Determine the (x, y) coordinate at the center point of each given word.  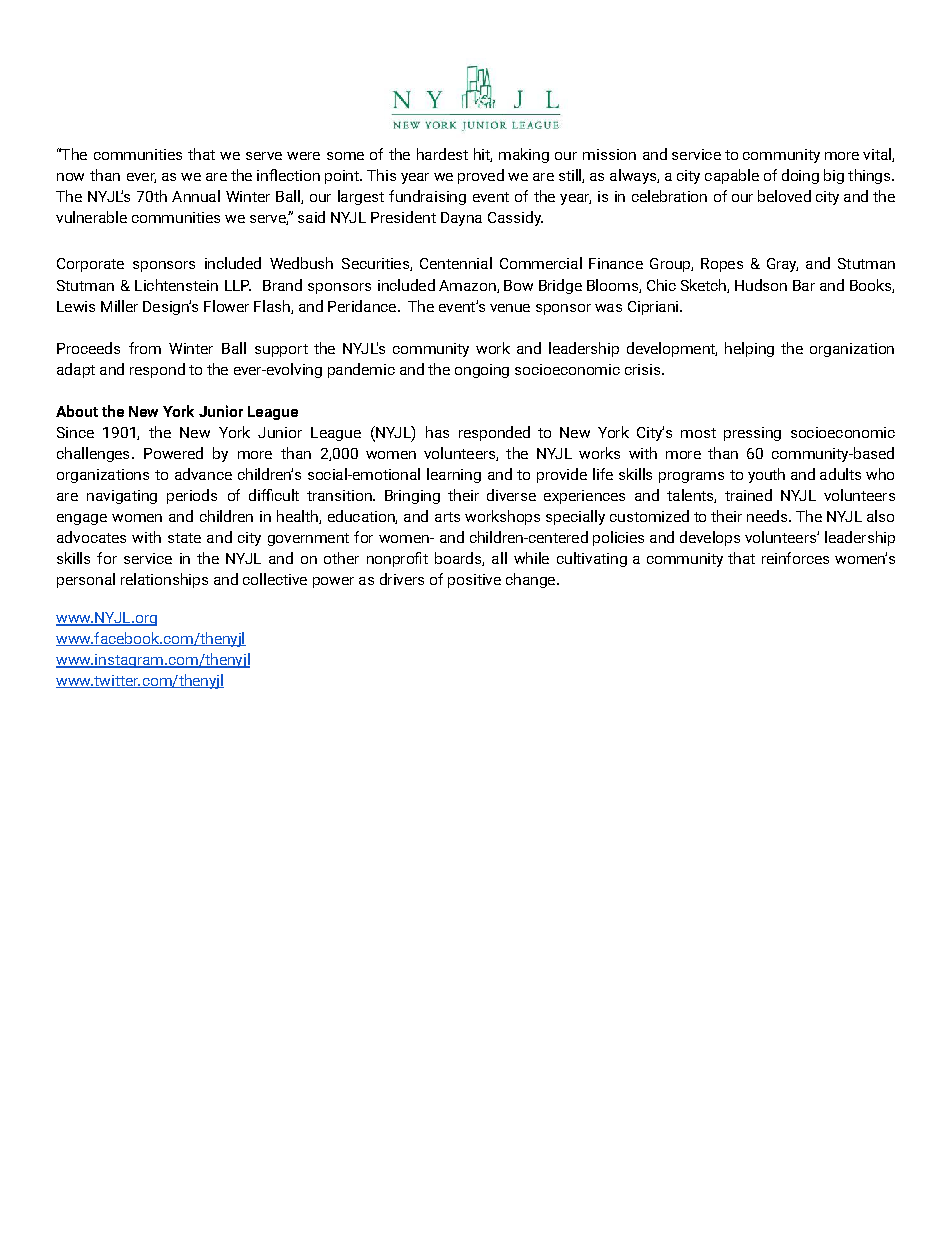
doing (800, 176)
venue (510, 308)
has (437, 432)
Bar (804, 285)
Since (75, 432)
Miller (119, 306)
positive (474, 581)
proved (481, 176)
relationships (164, 580)
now (70, 177)
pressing (752, 434)
